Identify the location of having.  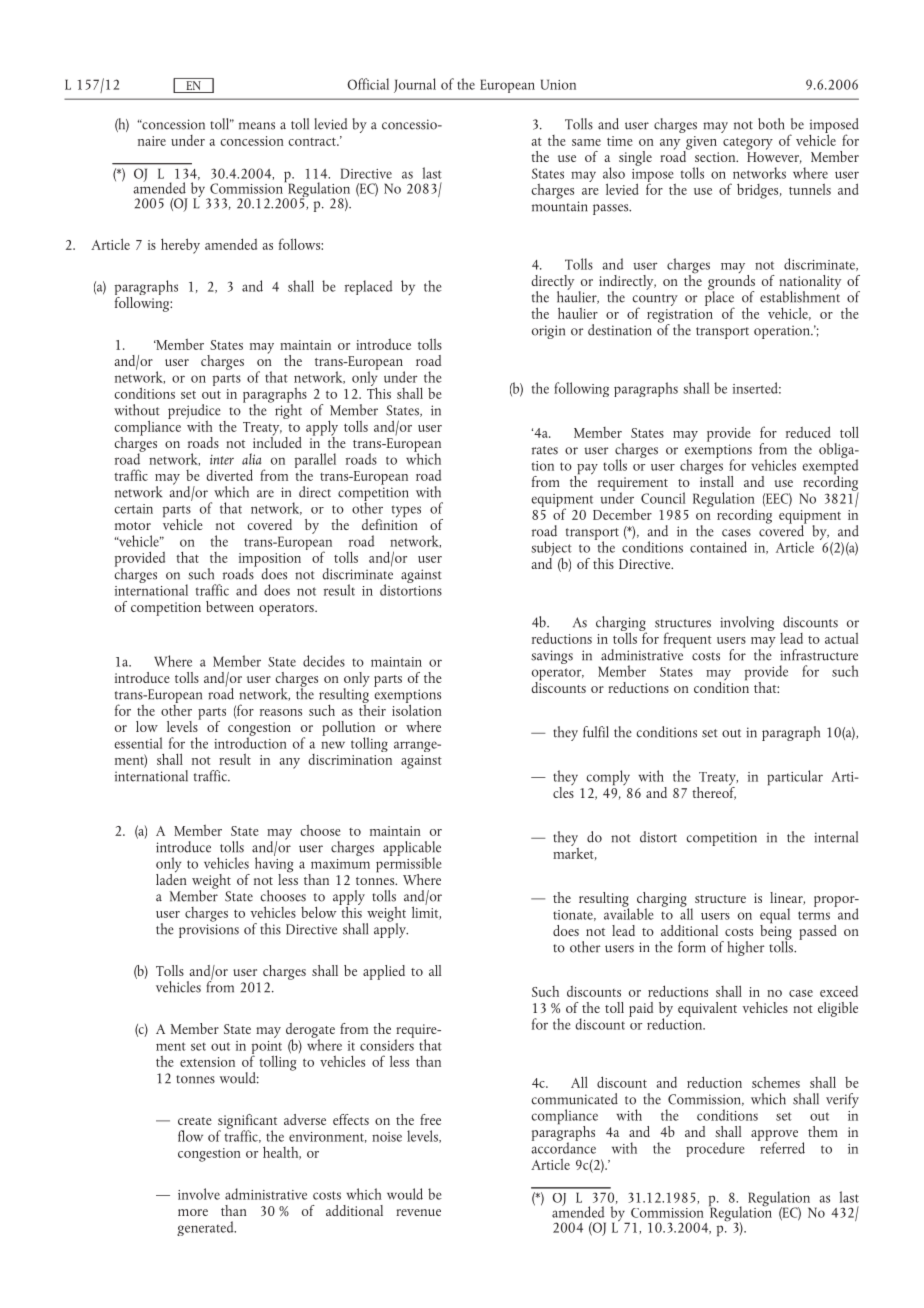
(274, 865).
